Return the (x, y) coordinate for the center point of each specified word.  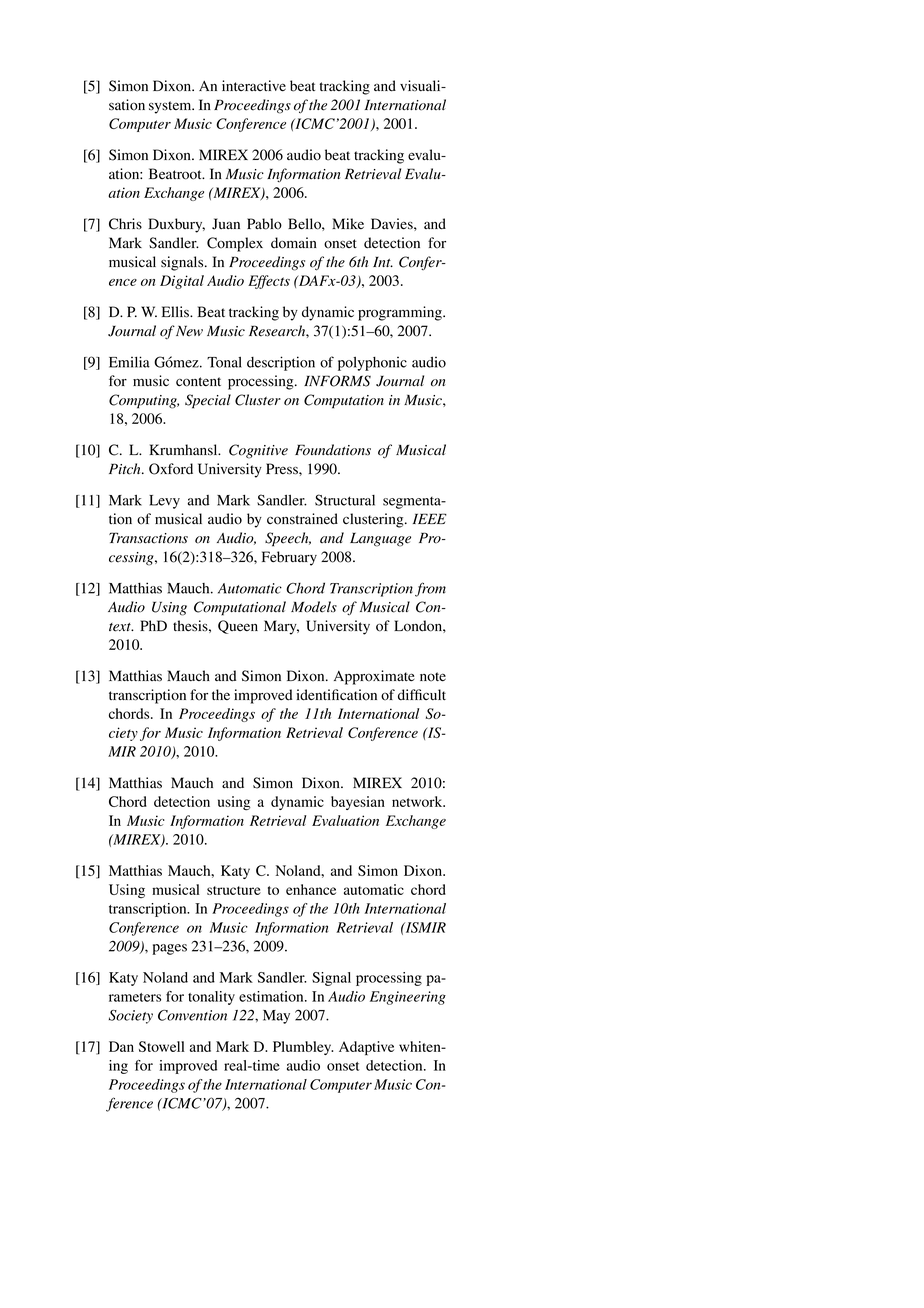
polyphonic (372, 364)
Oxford (171, 469)
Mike (348, 223)
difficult (422, 694)
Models (314, 607)
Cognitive (258, 451)
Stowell (162, 1046)
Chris (125, 224)
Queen (238, 627)
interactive (254, 85)
